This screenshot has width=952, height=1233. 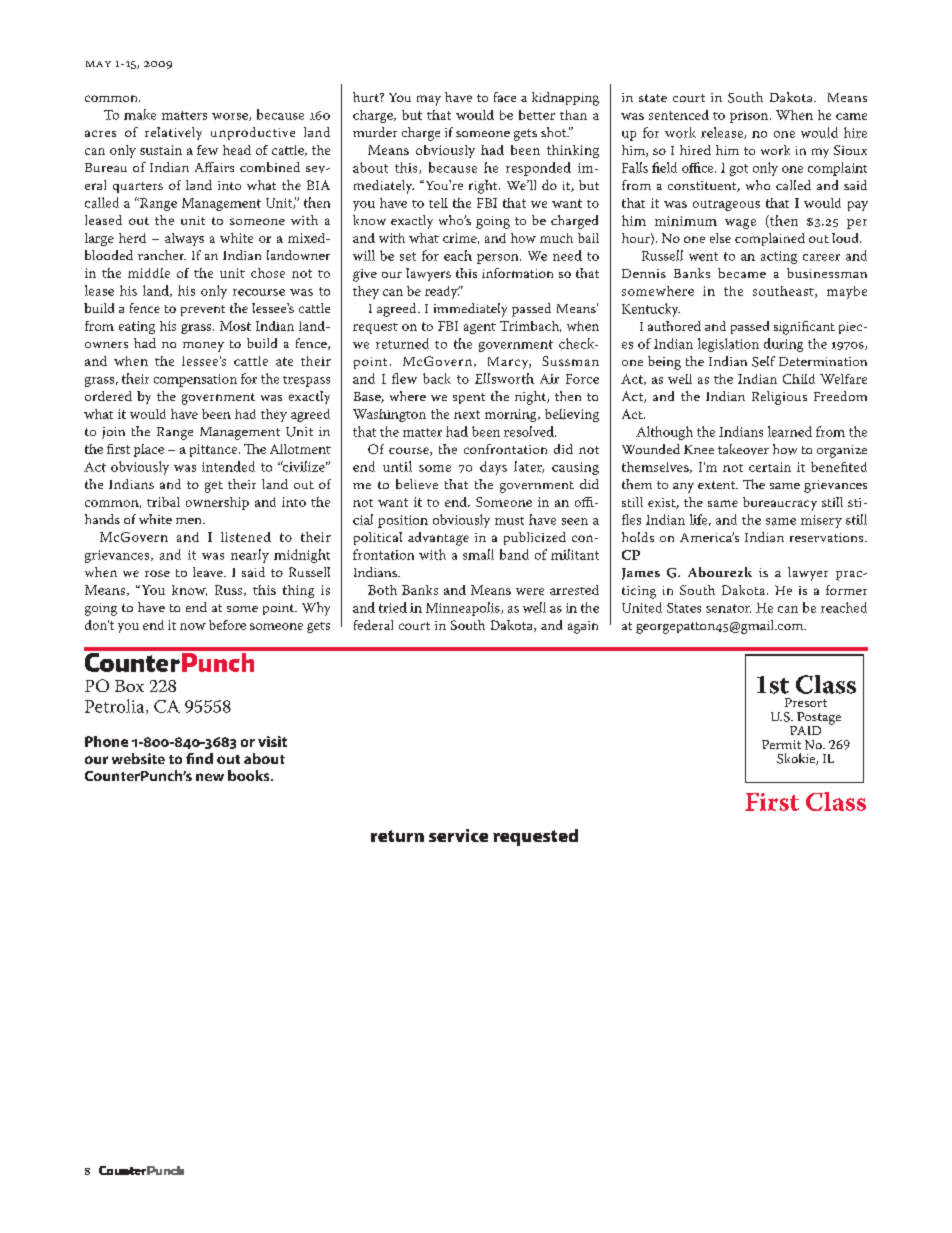 I want to click on agent, so click(x=480, y=328).
